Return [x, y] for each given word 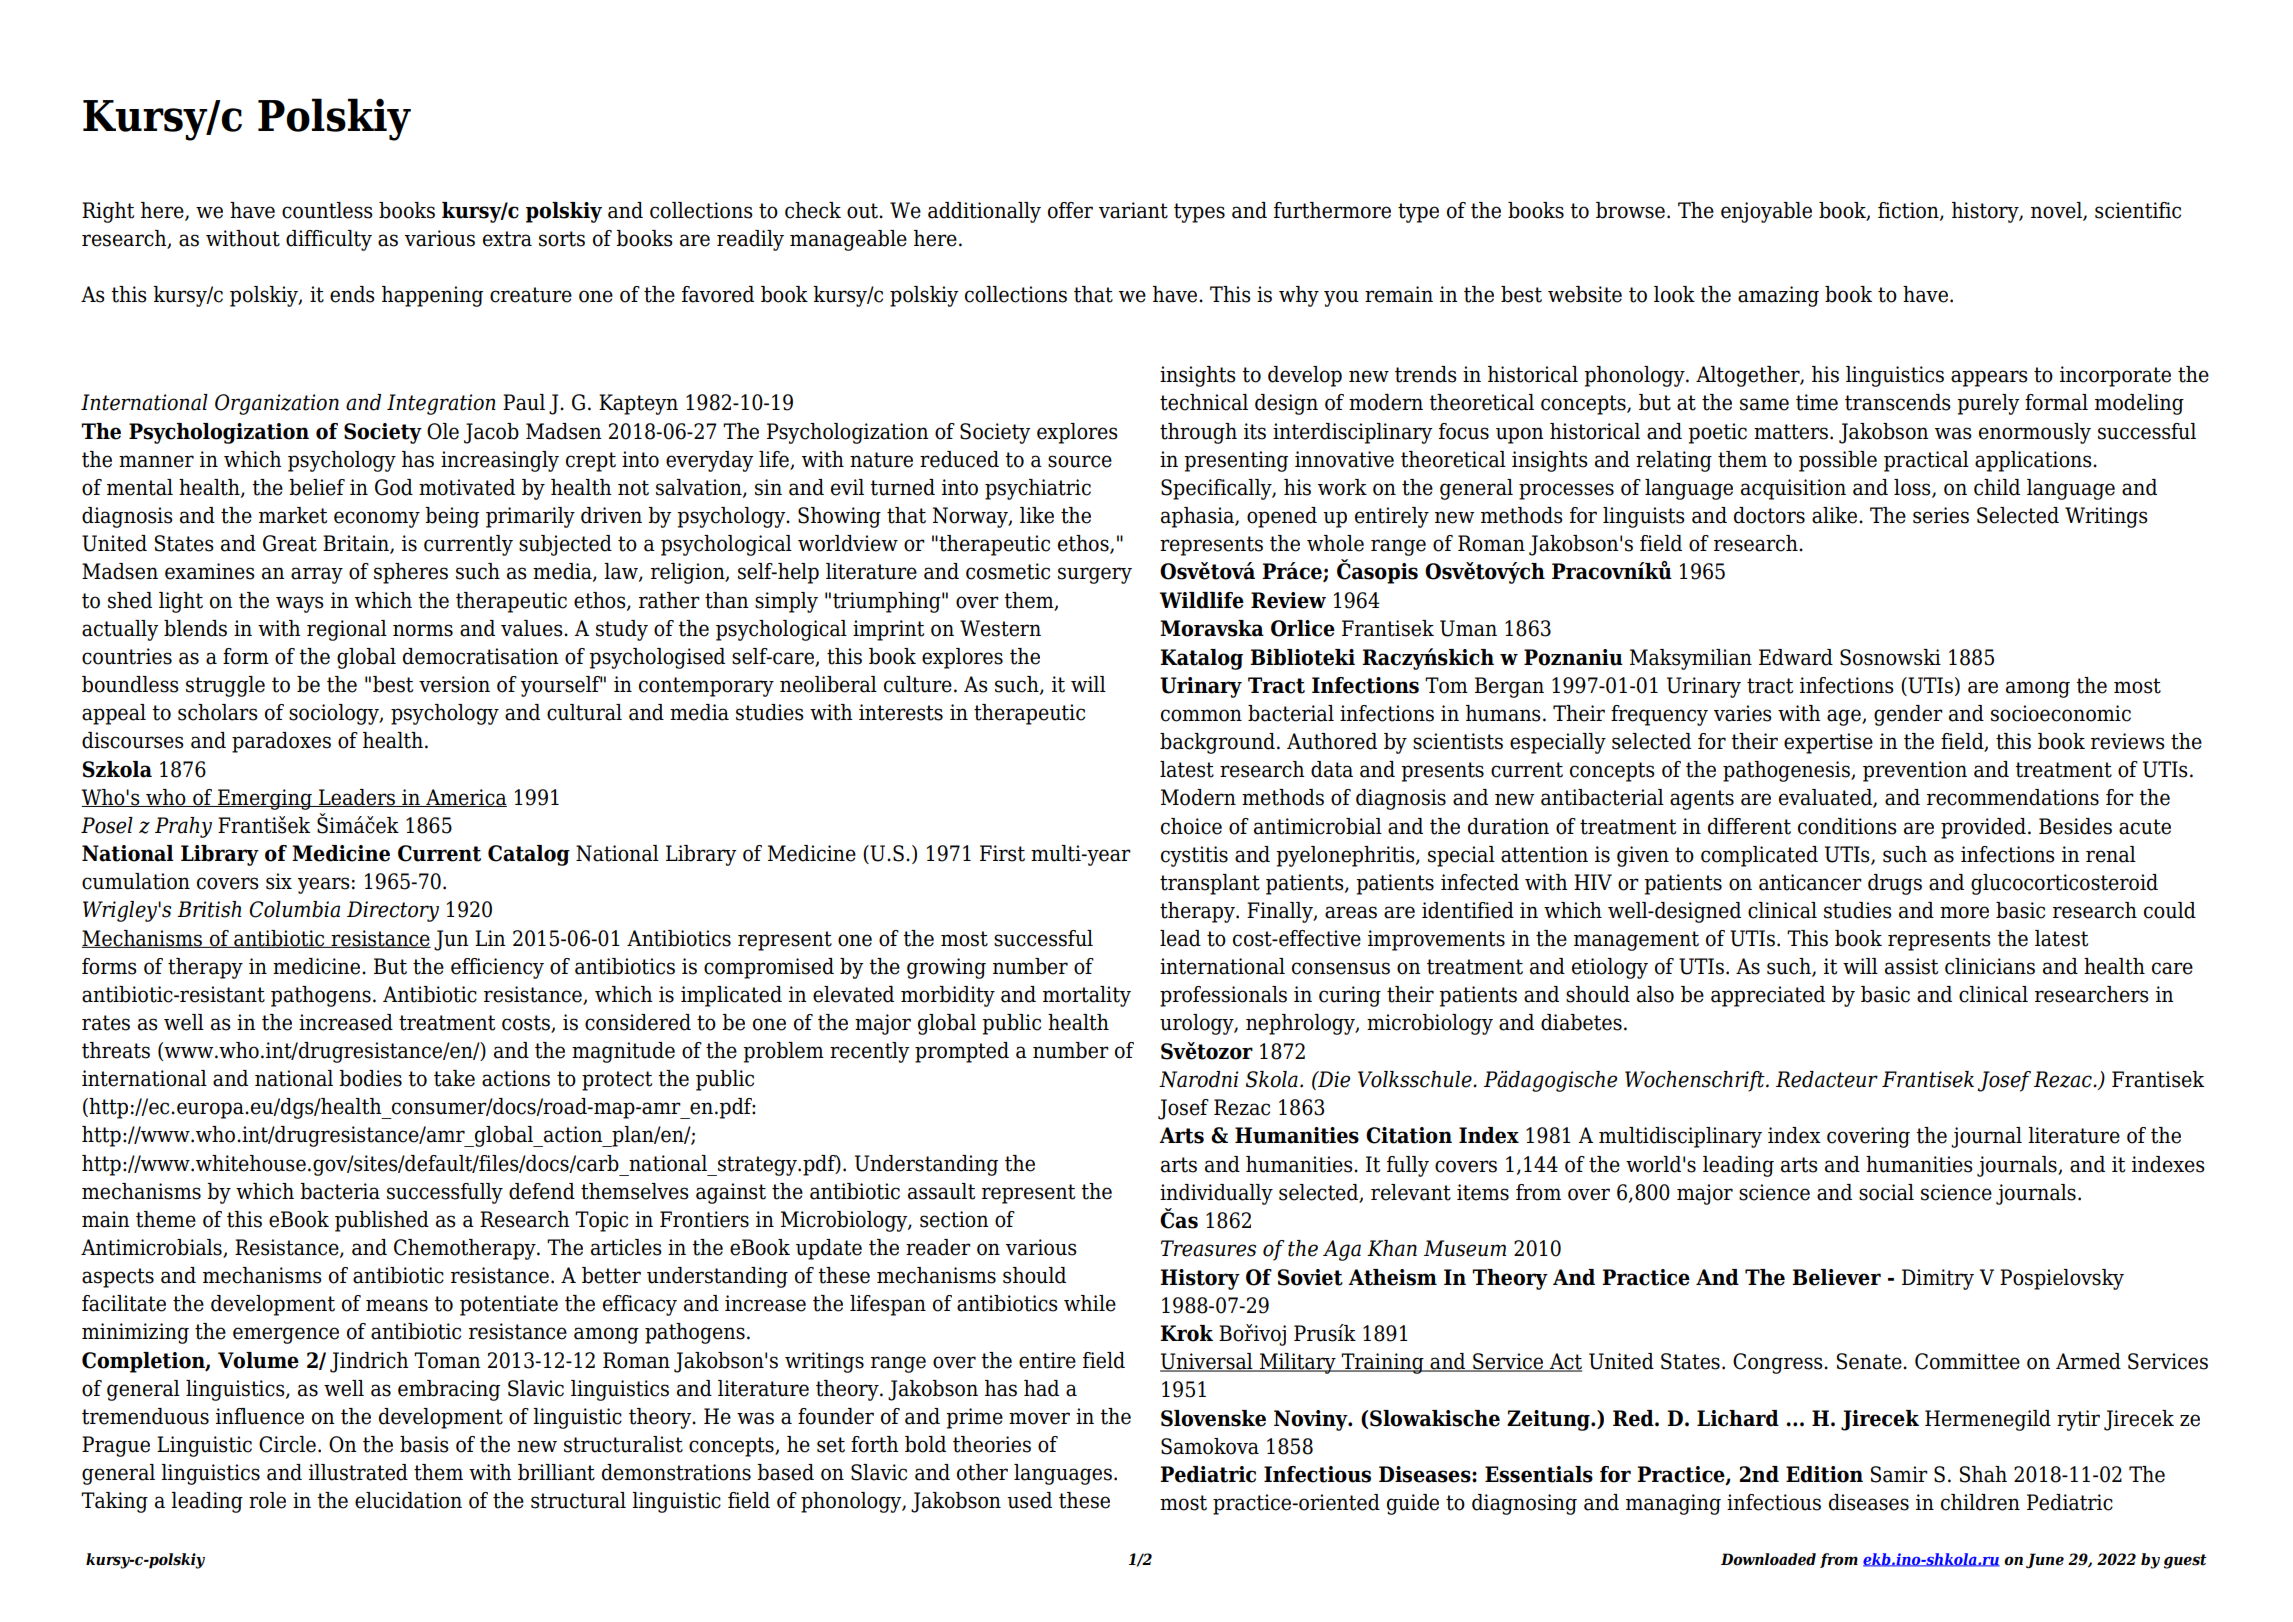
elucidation [408, 1500]
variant [1133, 210]
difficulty [329, 240]
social [1886, 1192]
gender [1908, 715]
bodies [370, 1078]
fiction [1909, 211]
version [454, 684]
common [1201, 715]
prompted [962, 1052]
